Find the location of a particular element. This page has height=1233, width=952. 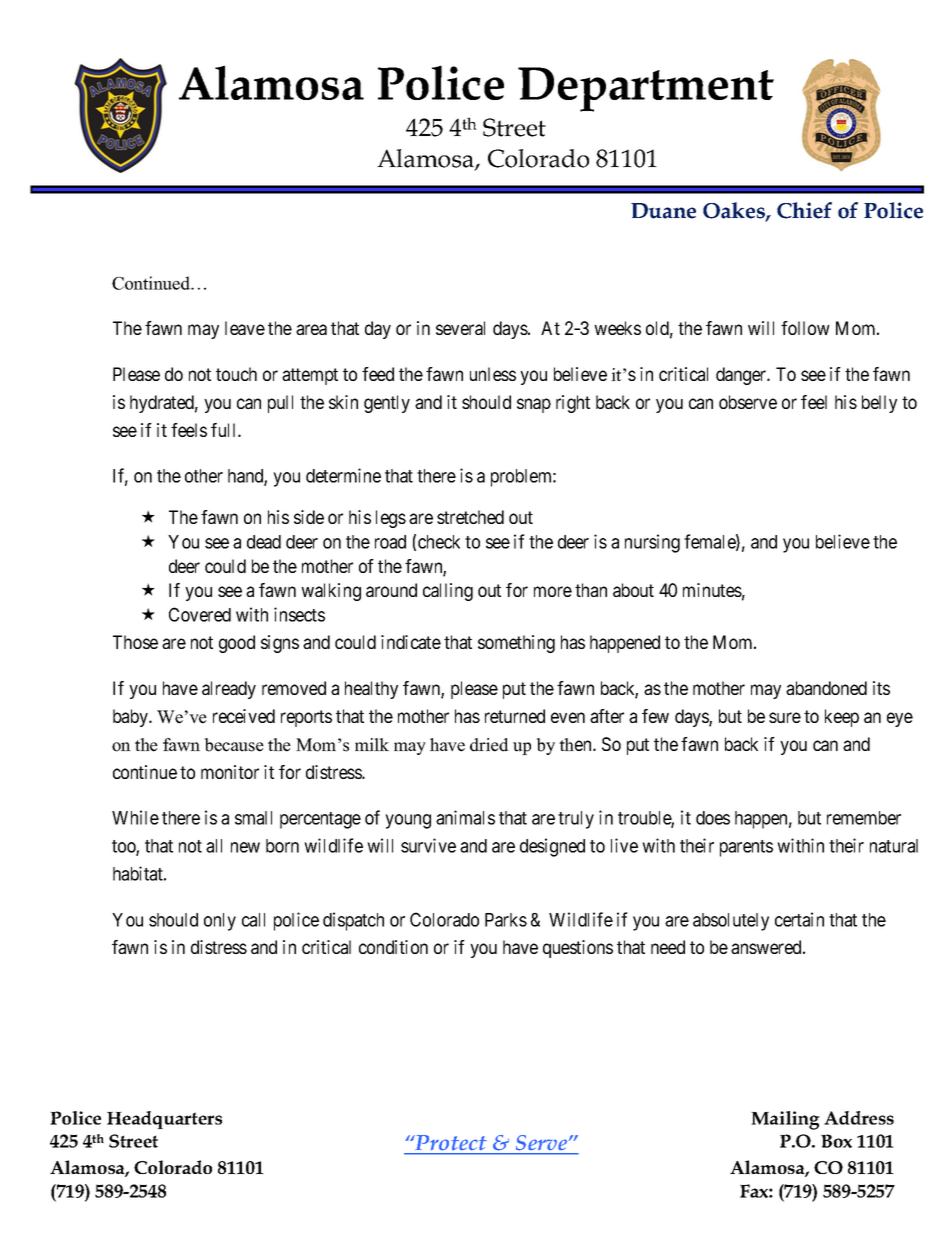

leave is located at coordinates (245, 328).
